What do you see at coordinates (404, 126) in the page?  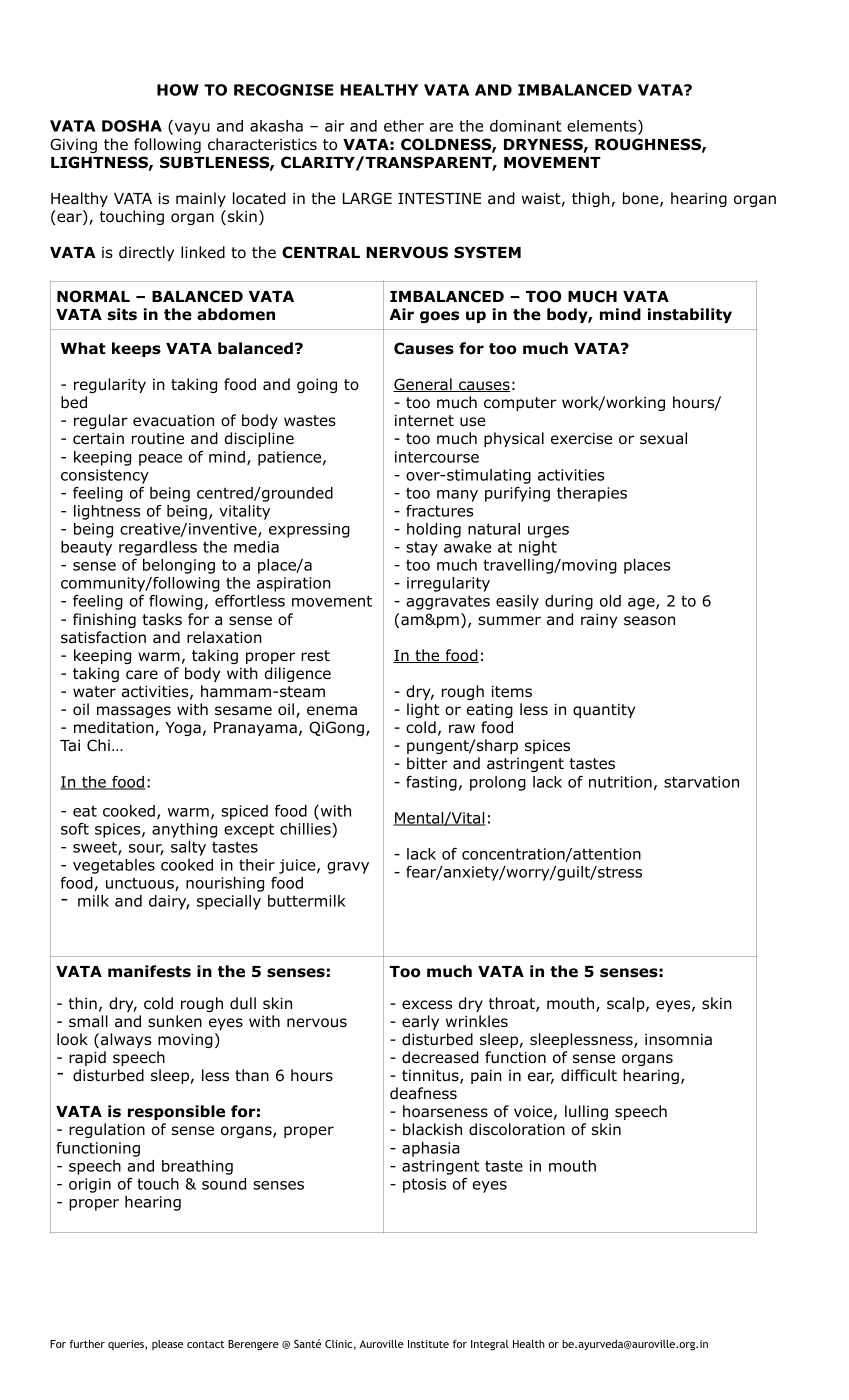 I see `ether` at bounding box center [404, 126].
